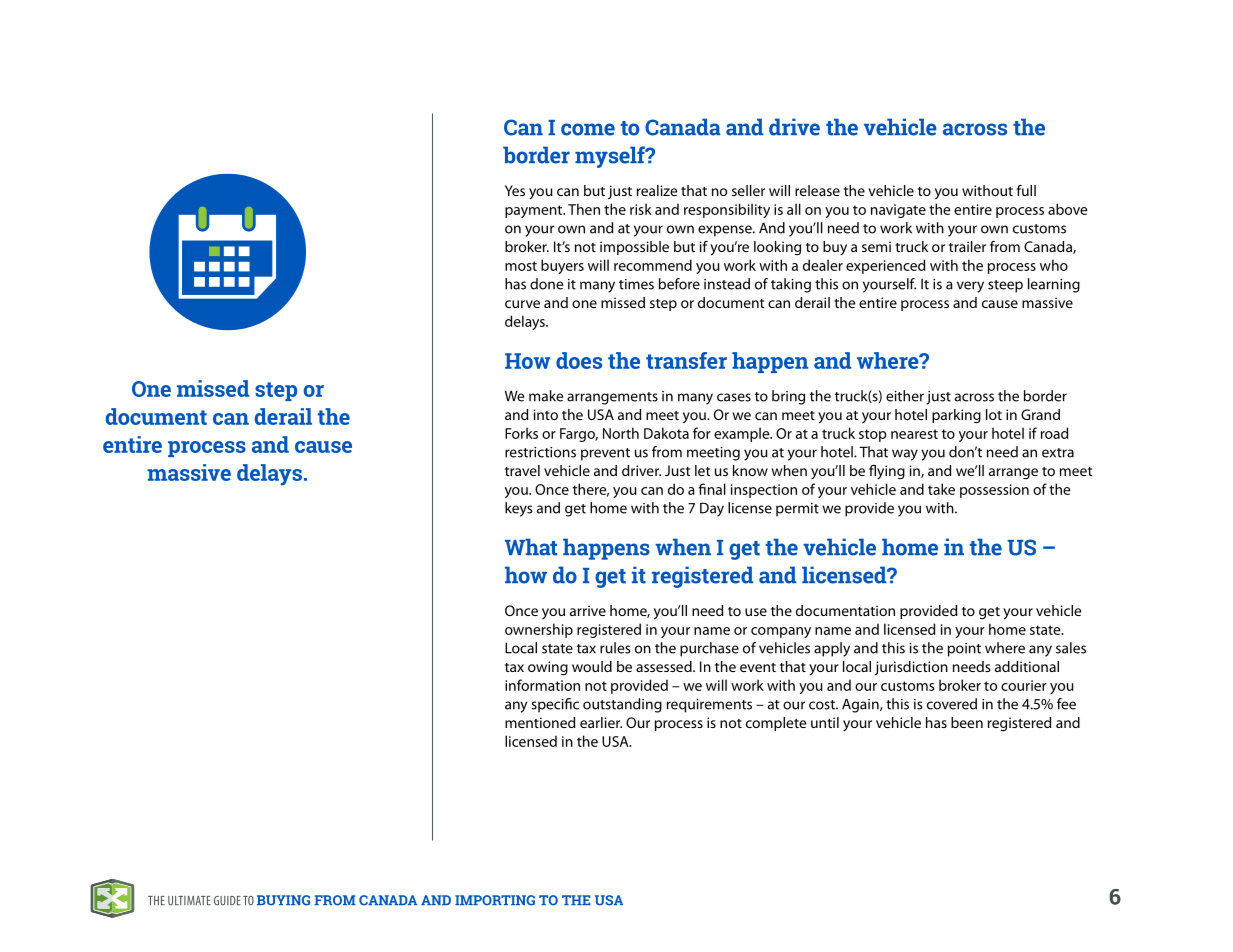 This screenshot has height=952, width=1233. What do you see at coordinates (588, 129) in the screenshot?
I see `come` at bounding box center [588, 129].
